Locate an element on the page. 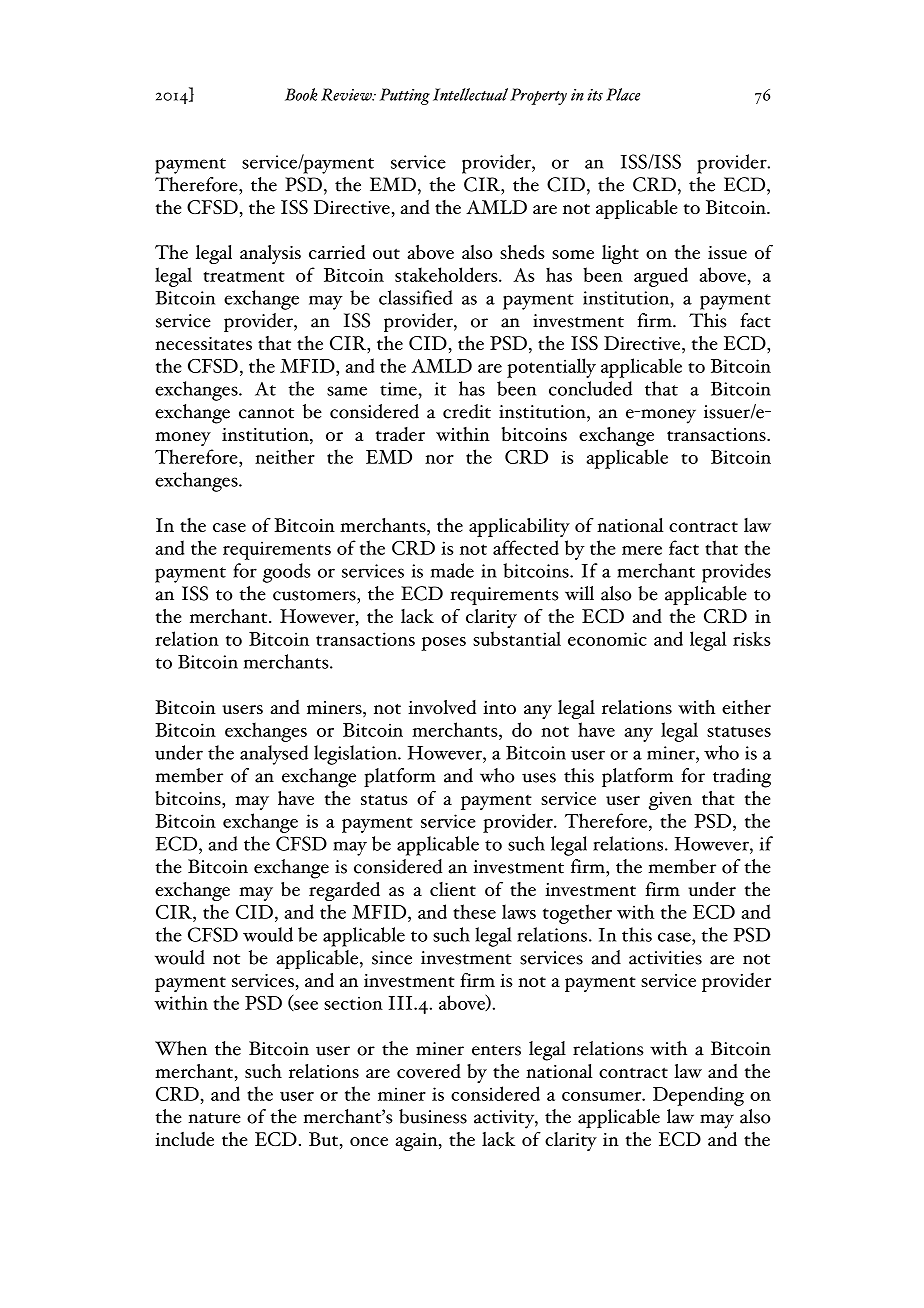 Image resolution: width=924 pixels, height=1308 pixels. applicability is located at coordinates (519, 527).
